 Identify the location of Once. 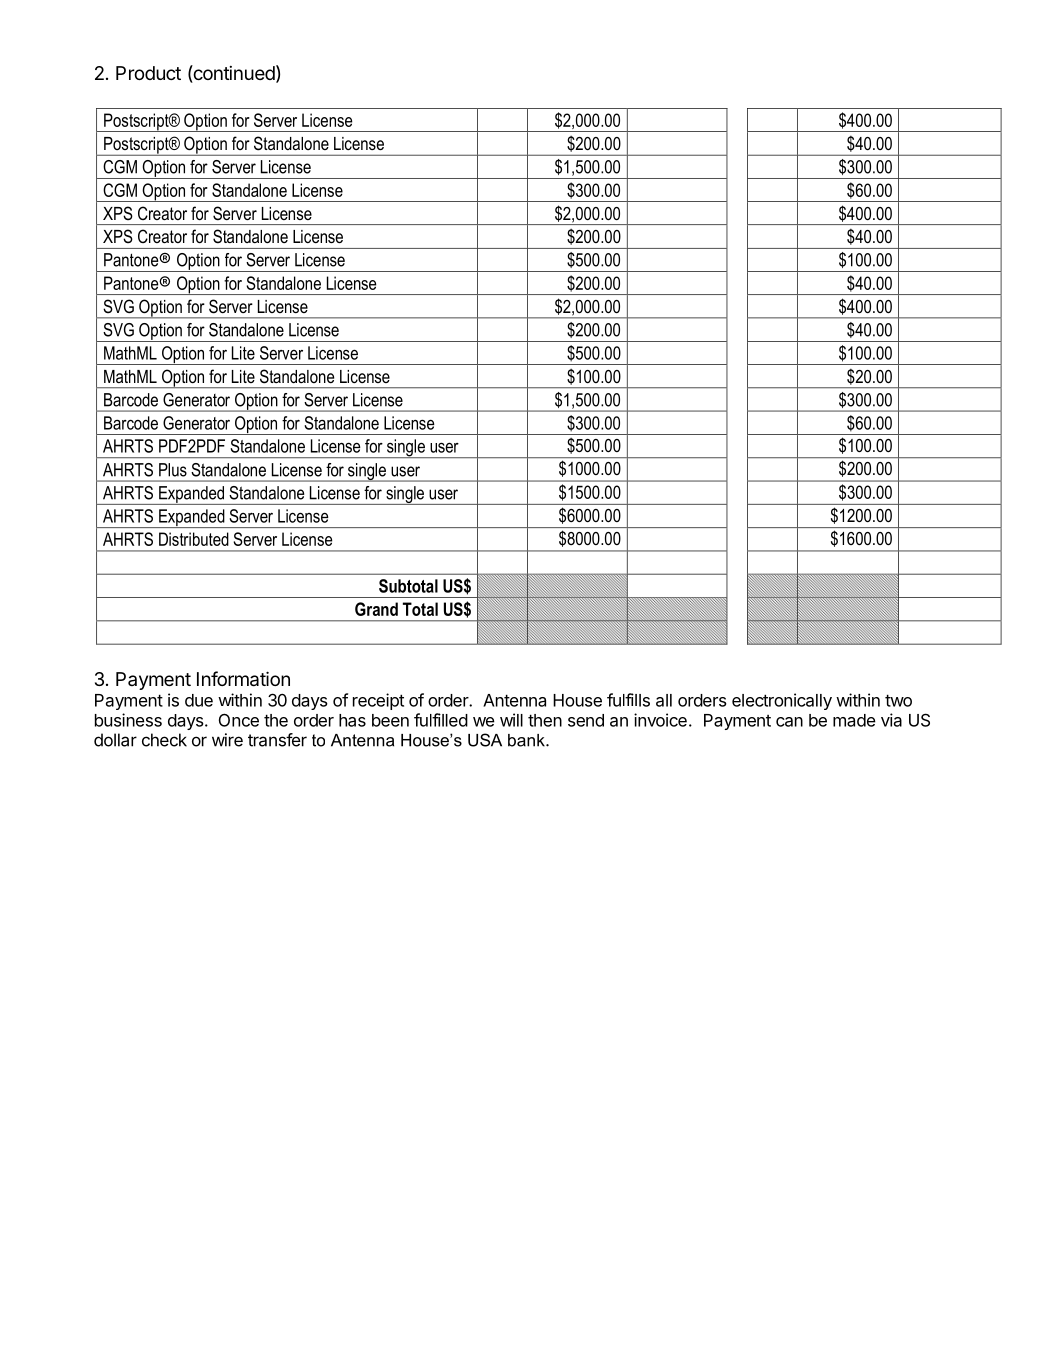
(239, 720).
